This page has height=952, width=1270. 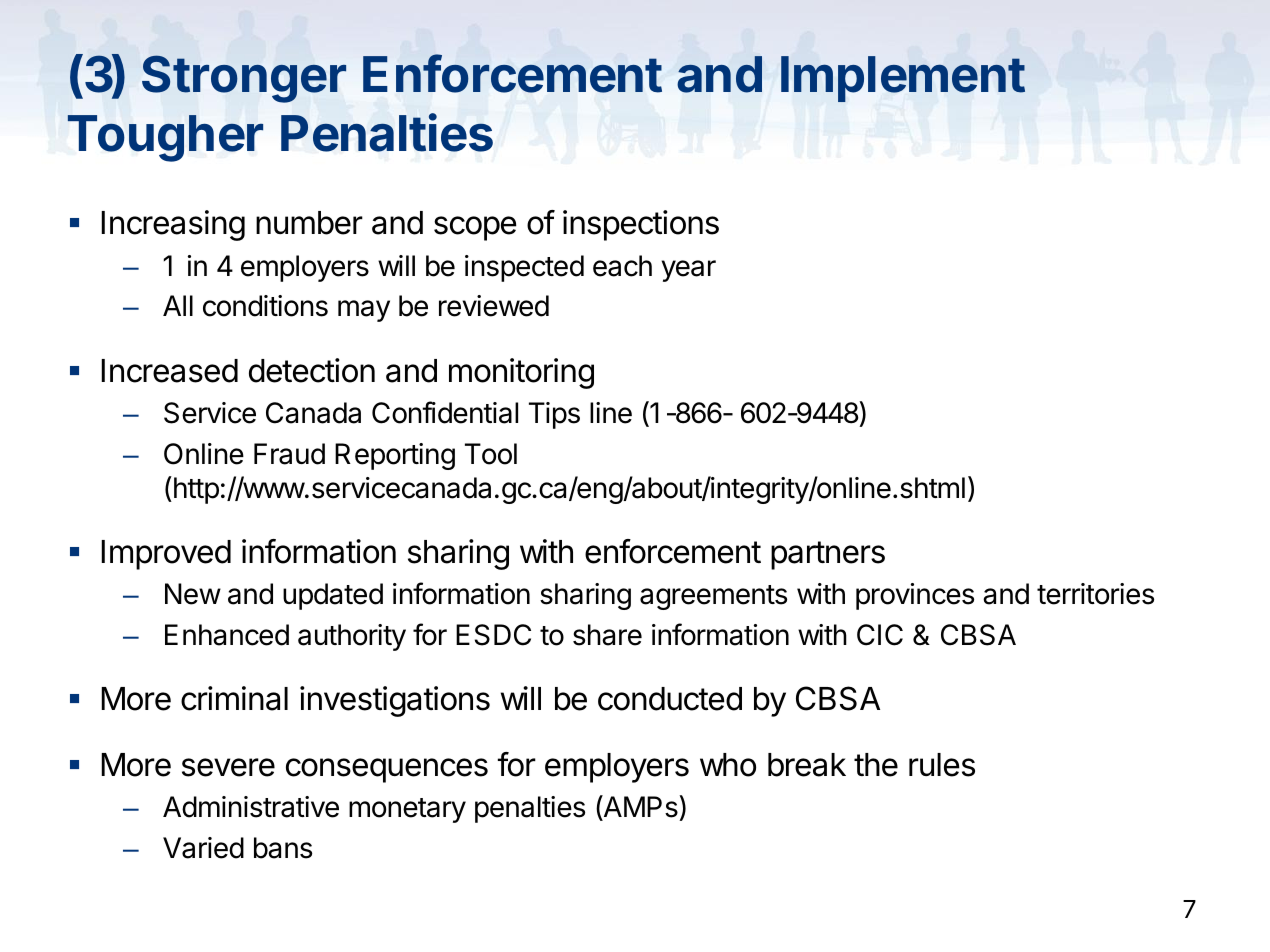 What do you see at coordinates (251, 807) in the page?
I see `Administrative` at bounding box center [251, 807].
